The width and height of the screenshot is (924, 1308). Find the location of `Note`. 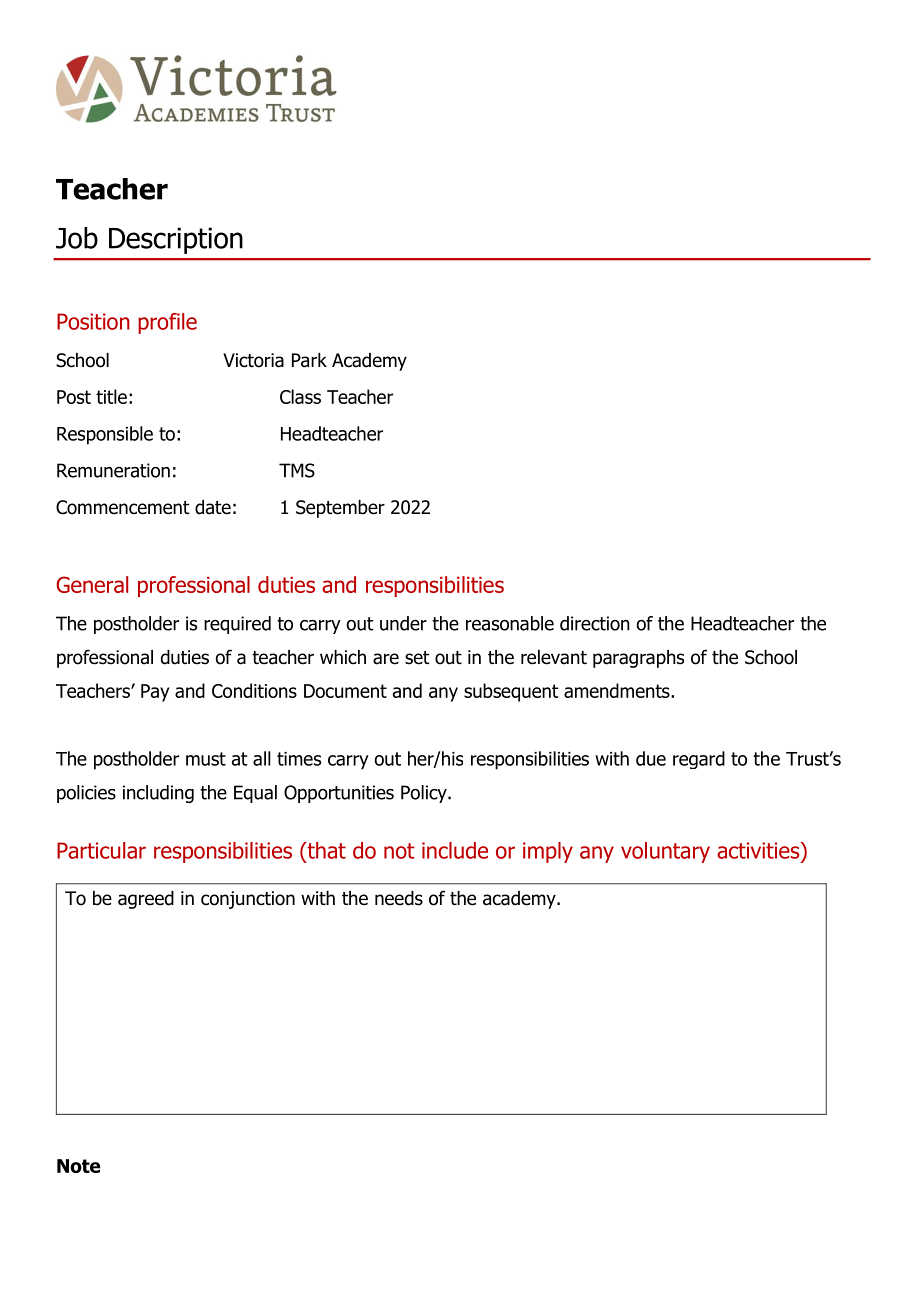

Note is located at coordinates (78, 1166).
